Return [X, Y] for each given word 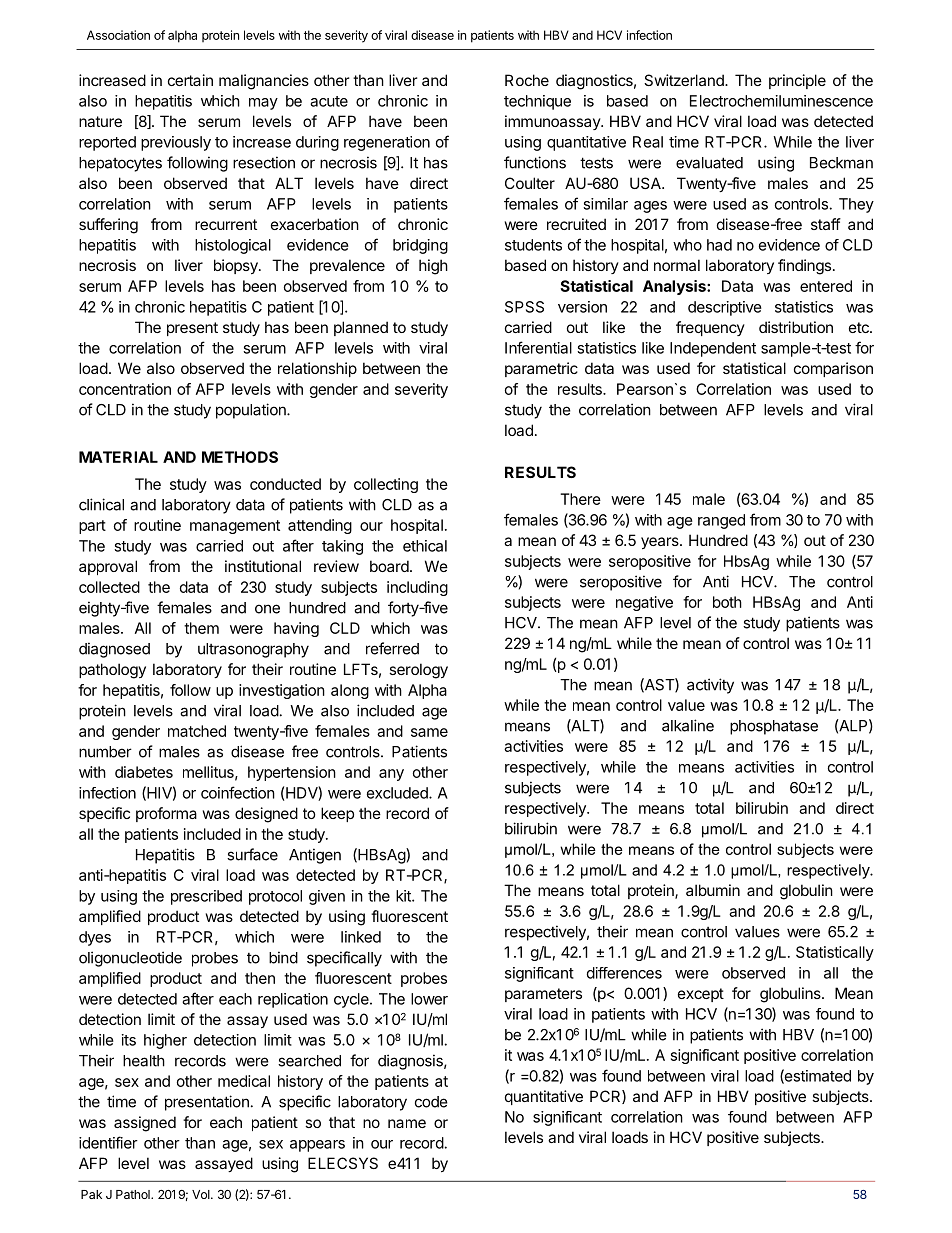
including [417, 588]
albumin [713, 890]
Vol [202, 1194]
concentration [125, 389]
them [201, 628]
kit [404, 896]
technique [537, 102]
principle [797, 81]
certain [190, 80]
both [727, 602]
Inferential [538, 347]
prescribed [206, 897]
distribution [796, 327]
